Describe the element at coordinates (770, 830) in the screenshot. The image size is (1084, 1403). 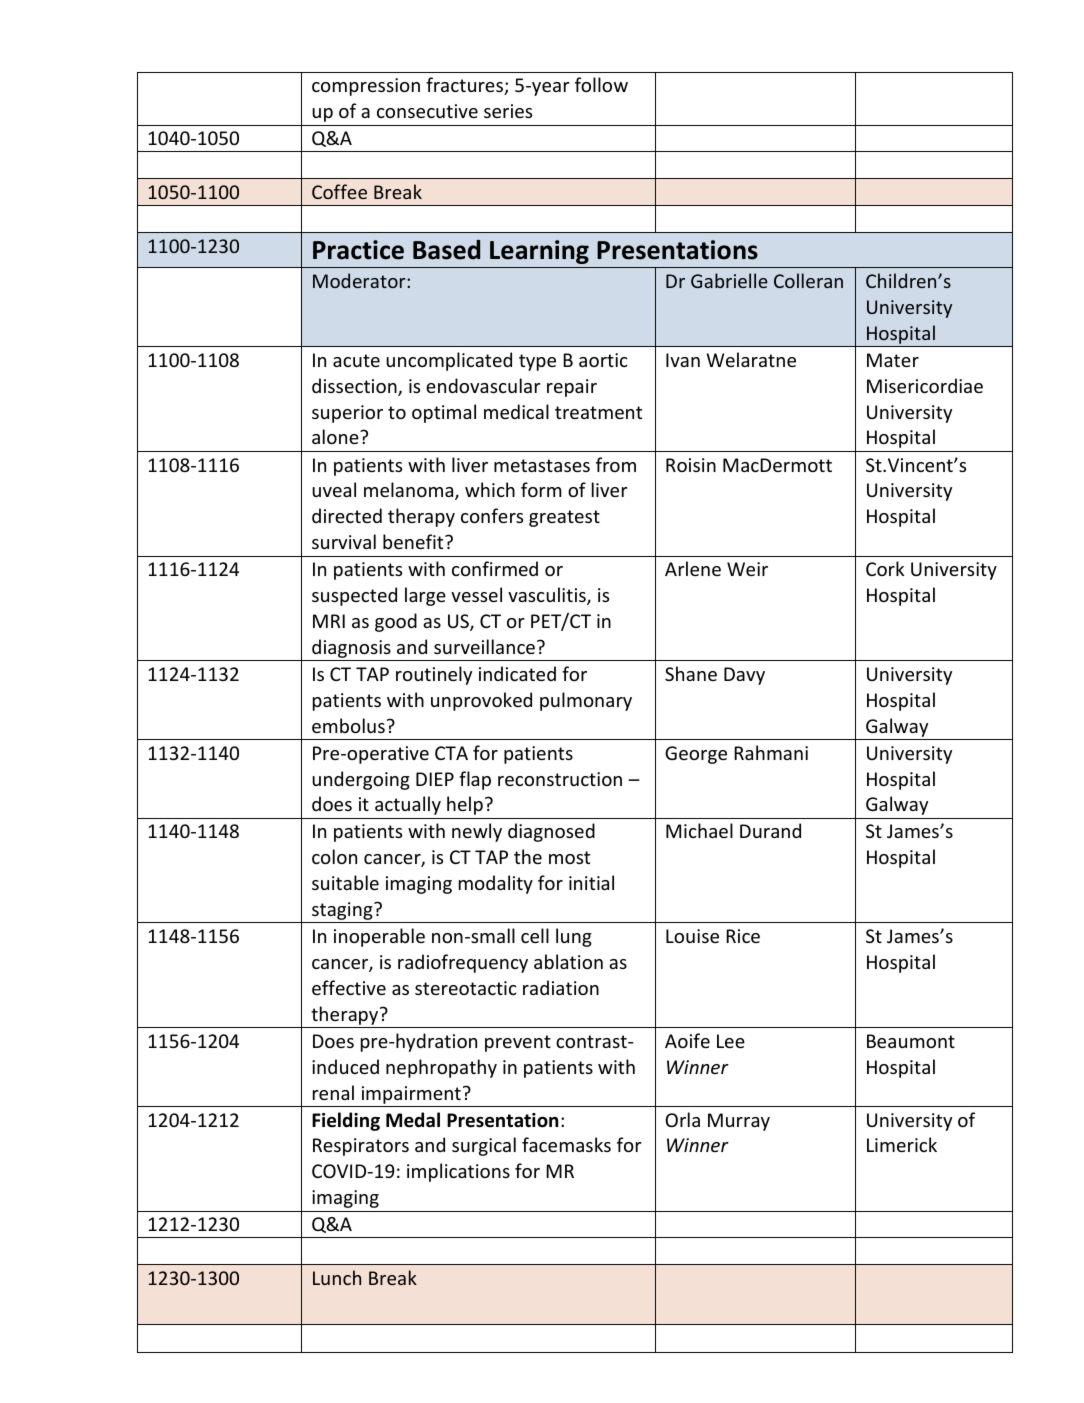
I see `Durand` at that location.
